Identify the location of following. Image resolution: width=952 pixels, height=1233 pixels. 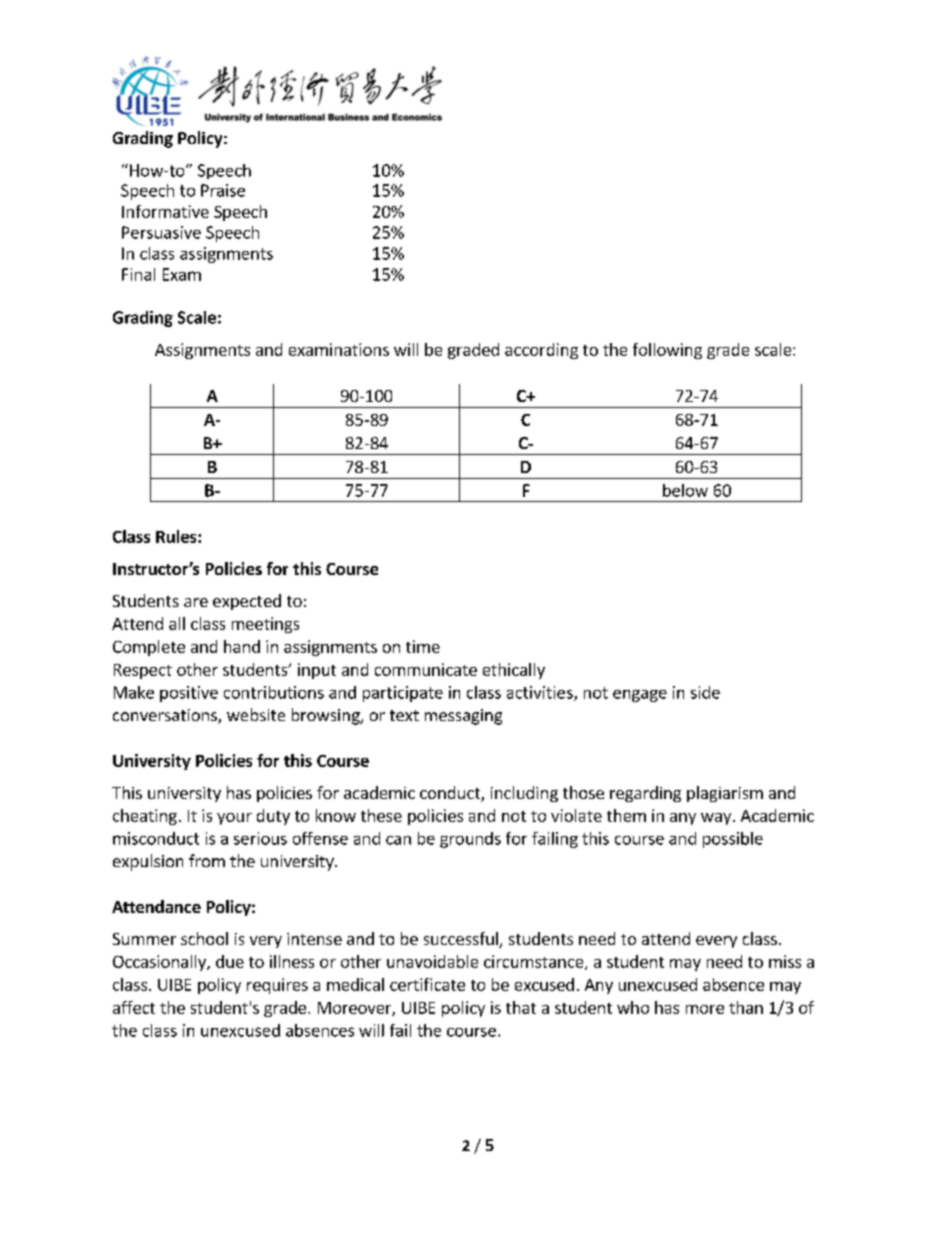
(667, 351).
